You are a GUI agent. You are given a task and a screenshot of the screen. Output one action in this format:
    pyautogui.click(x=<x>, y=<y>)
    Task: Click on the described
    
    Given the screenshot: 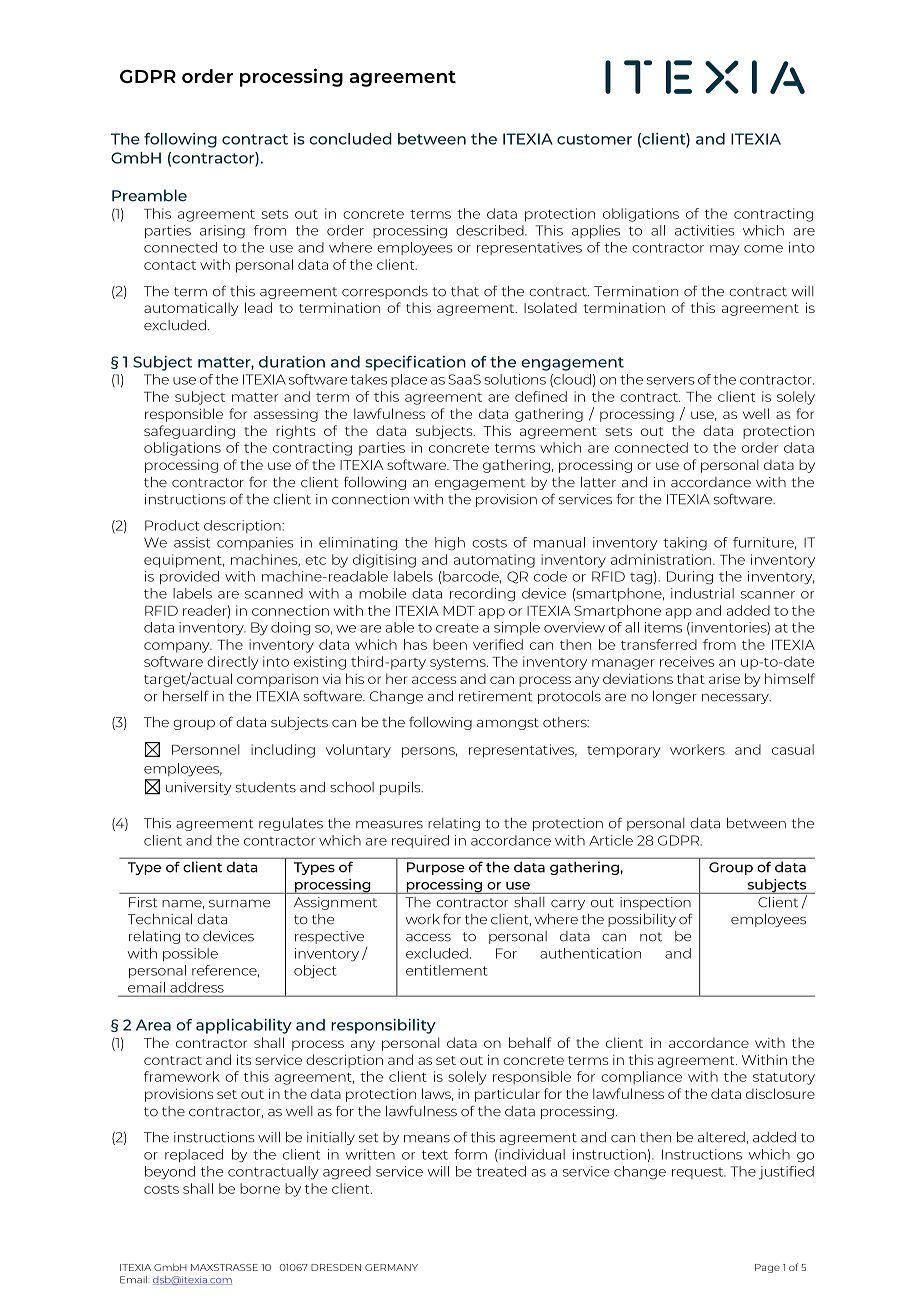 What is the action you would take?
    pyautogui.click(x=491, y=230)
